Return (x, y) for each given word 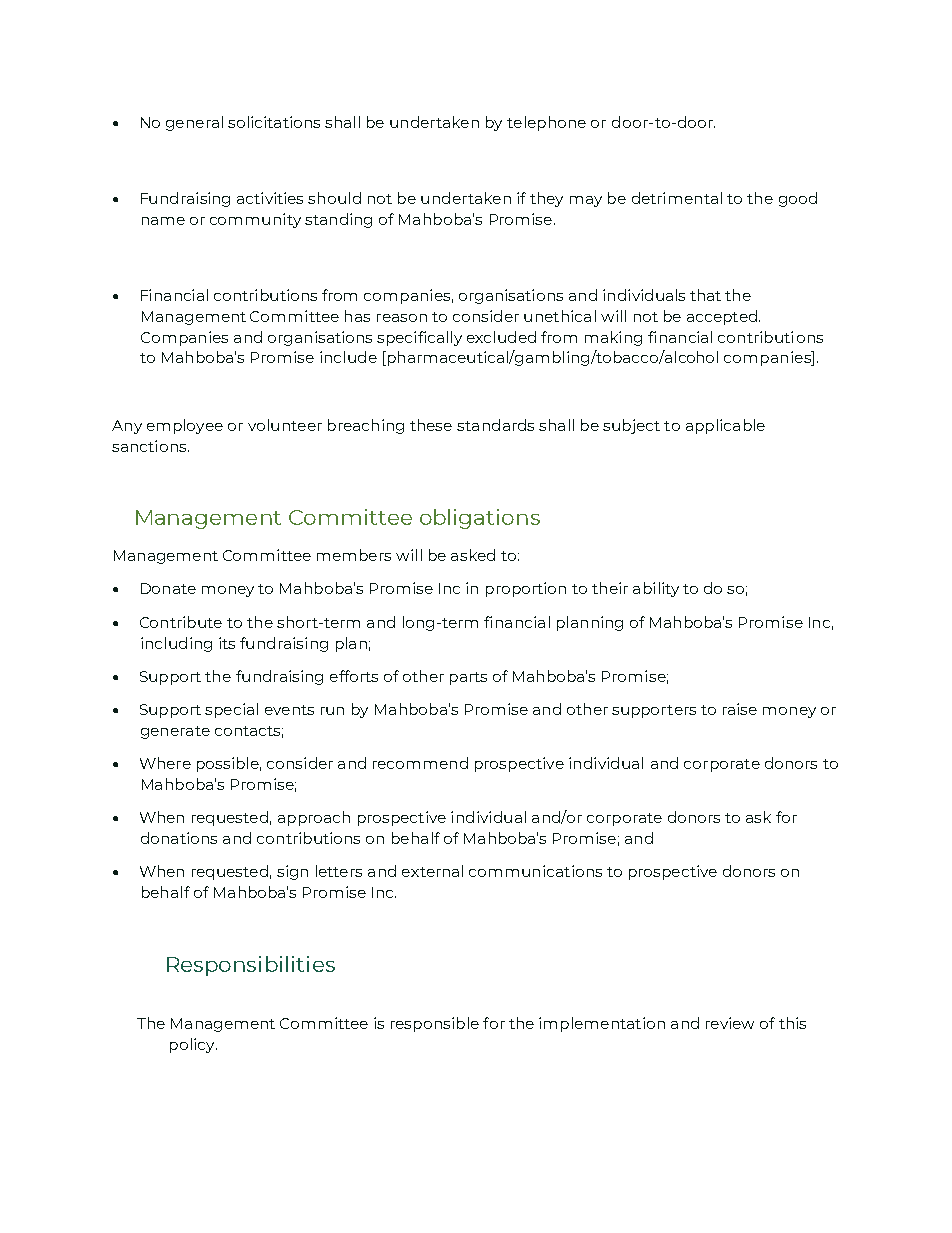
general (194, 123)
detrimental (677, 198)
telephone (546, 123)
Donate (168, 588)
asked (473, 555)
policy (193, 1045)
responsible (435, 1024)
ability (656, 589)
